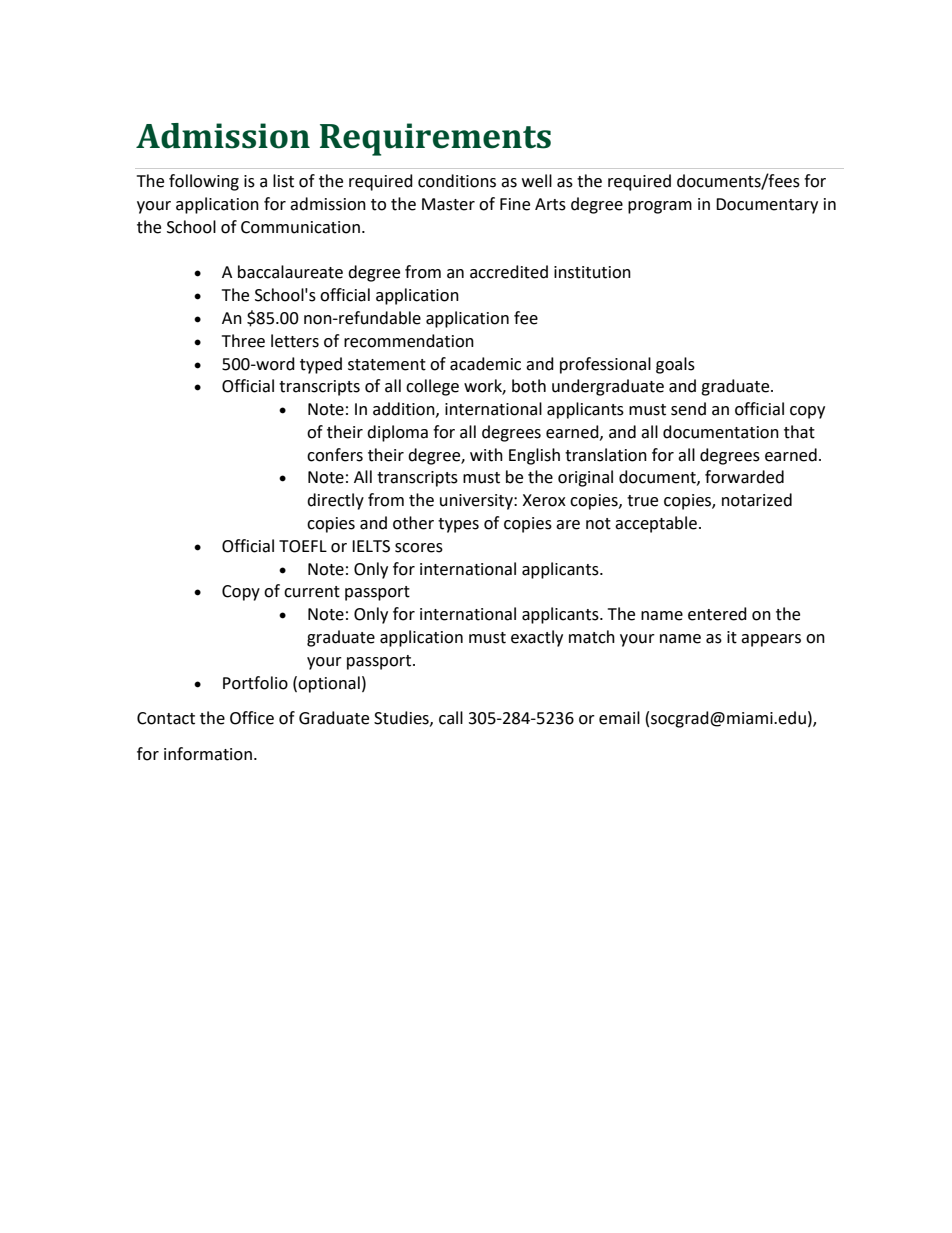 Image resolution: width=952 pixels, height=1233 pixels. What do you see at coordinates (335, 455) in the document?
I see `confers` at bounding box center [335, 455].
